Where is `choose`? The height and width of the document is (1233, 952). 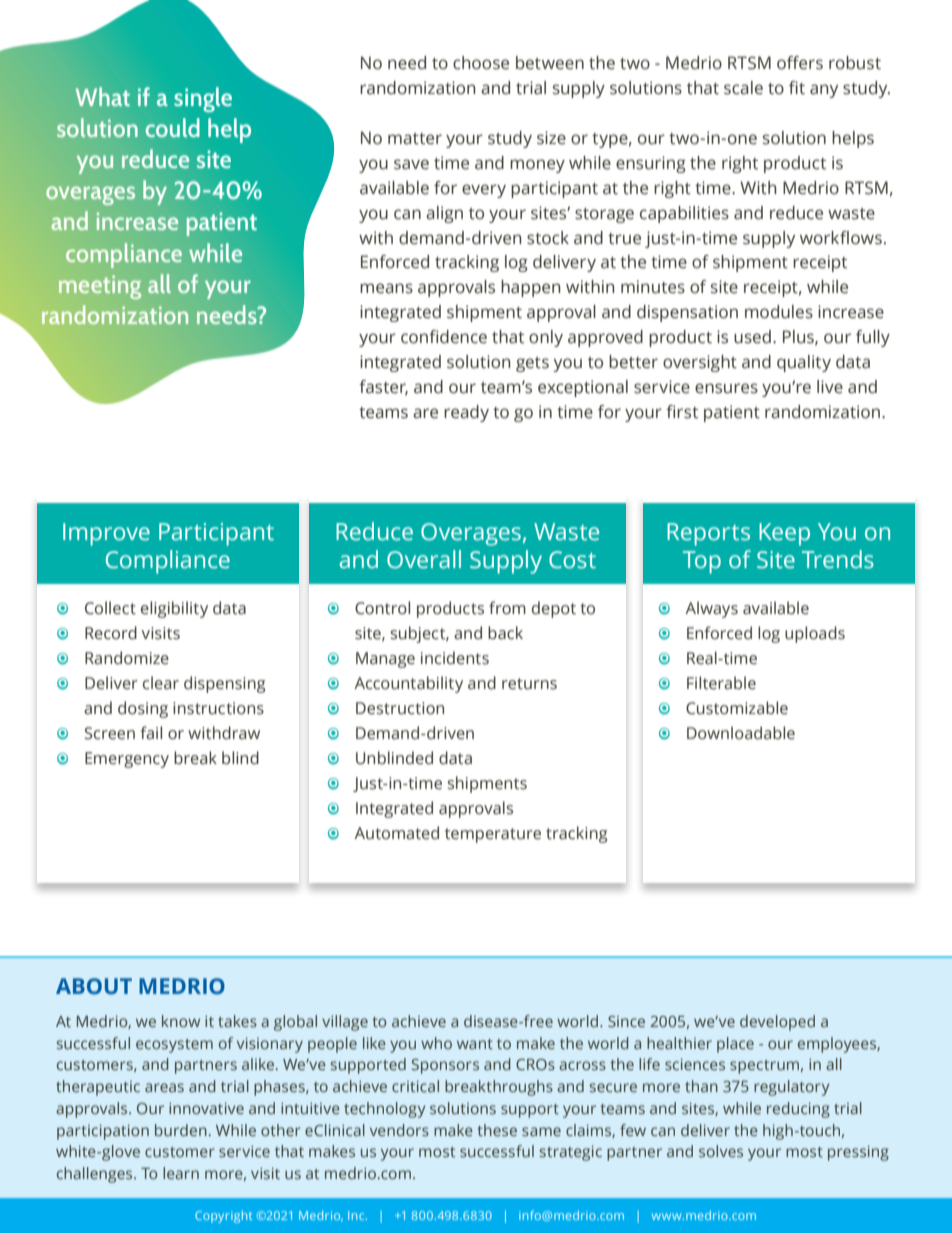 choose is located at coordinates (481, 63).
